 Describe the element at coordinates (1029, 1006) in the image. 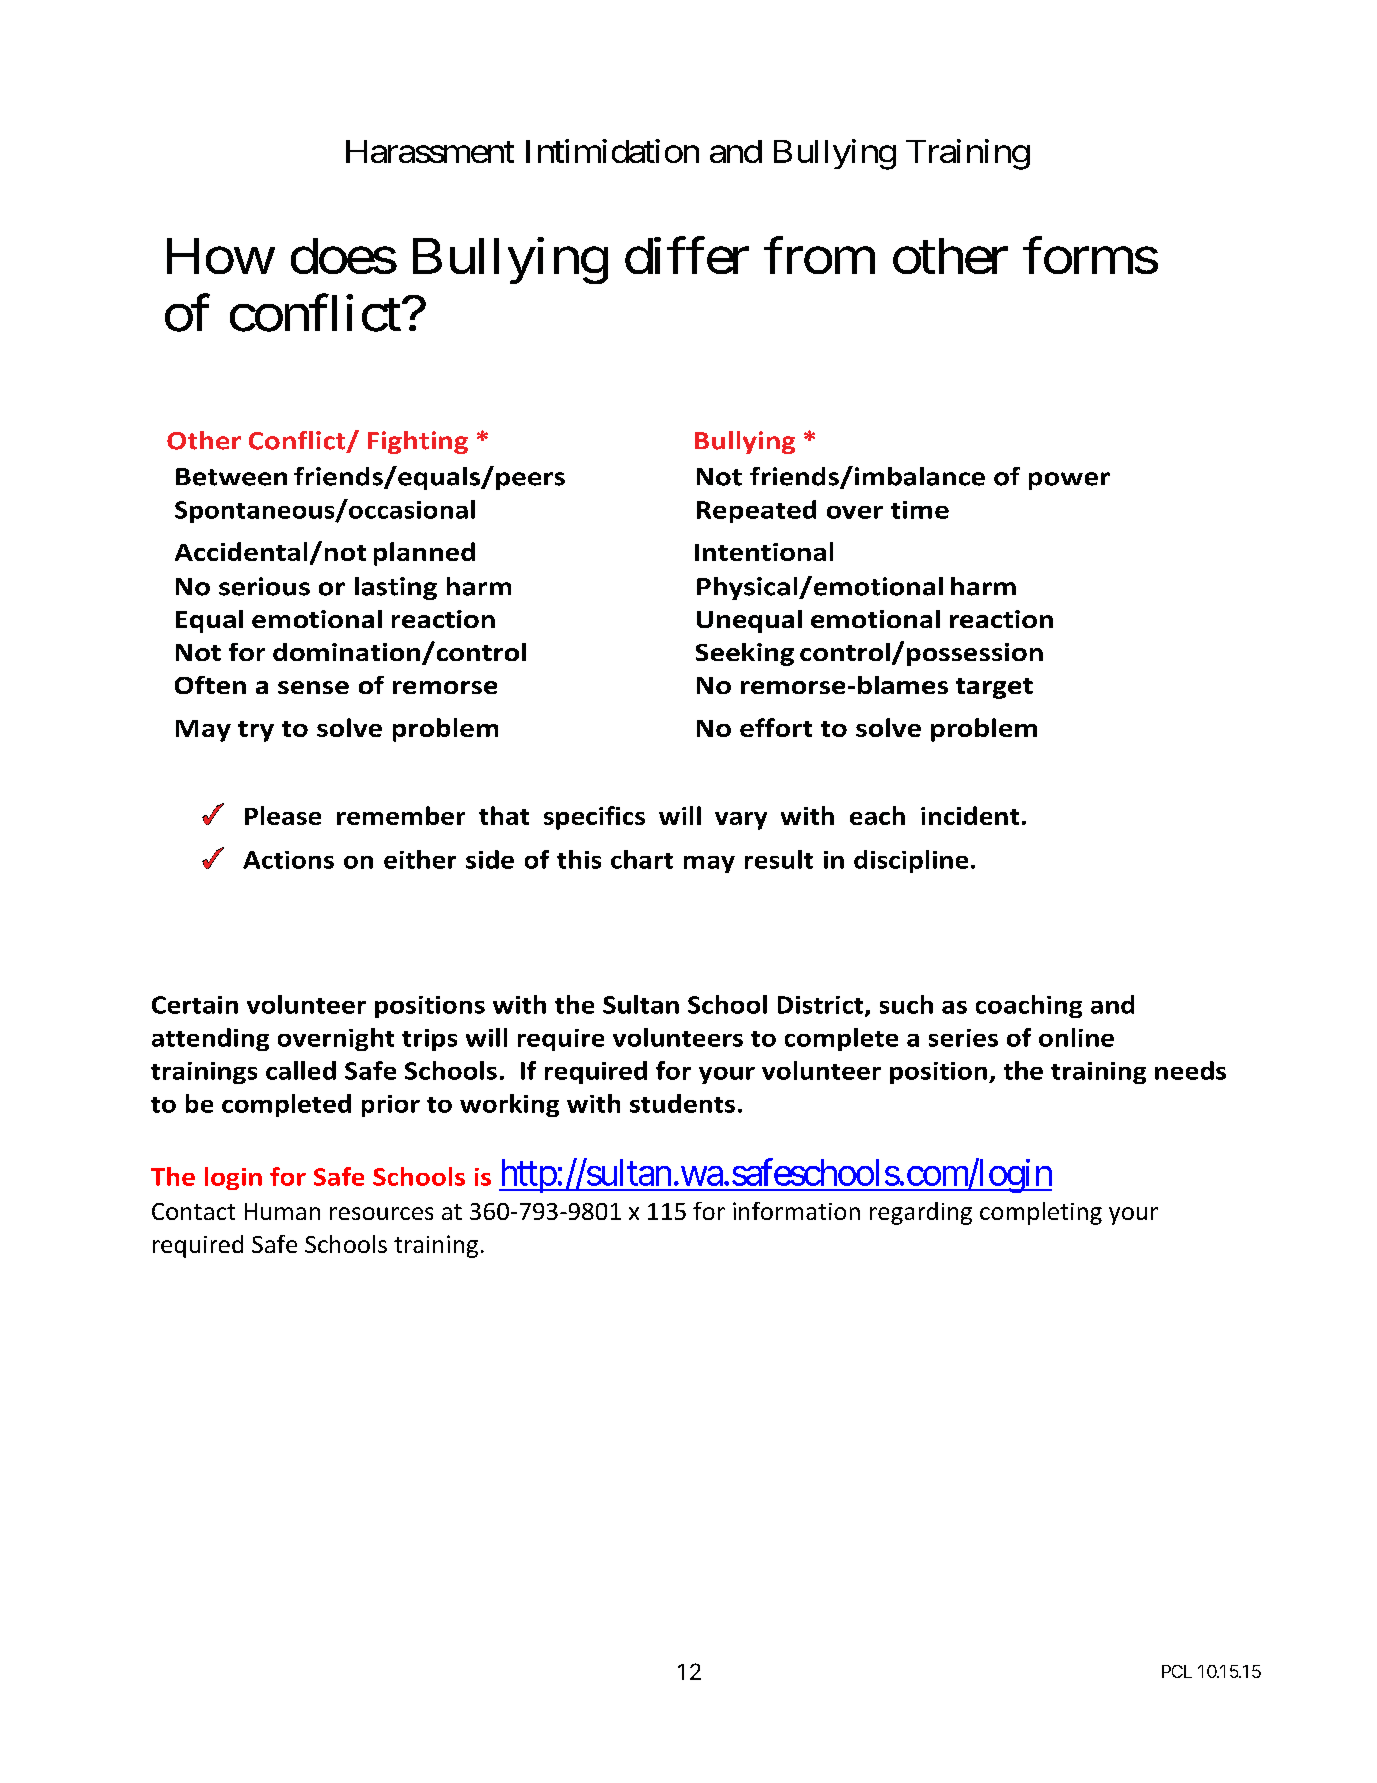

I see `coaching` at that location.
